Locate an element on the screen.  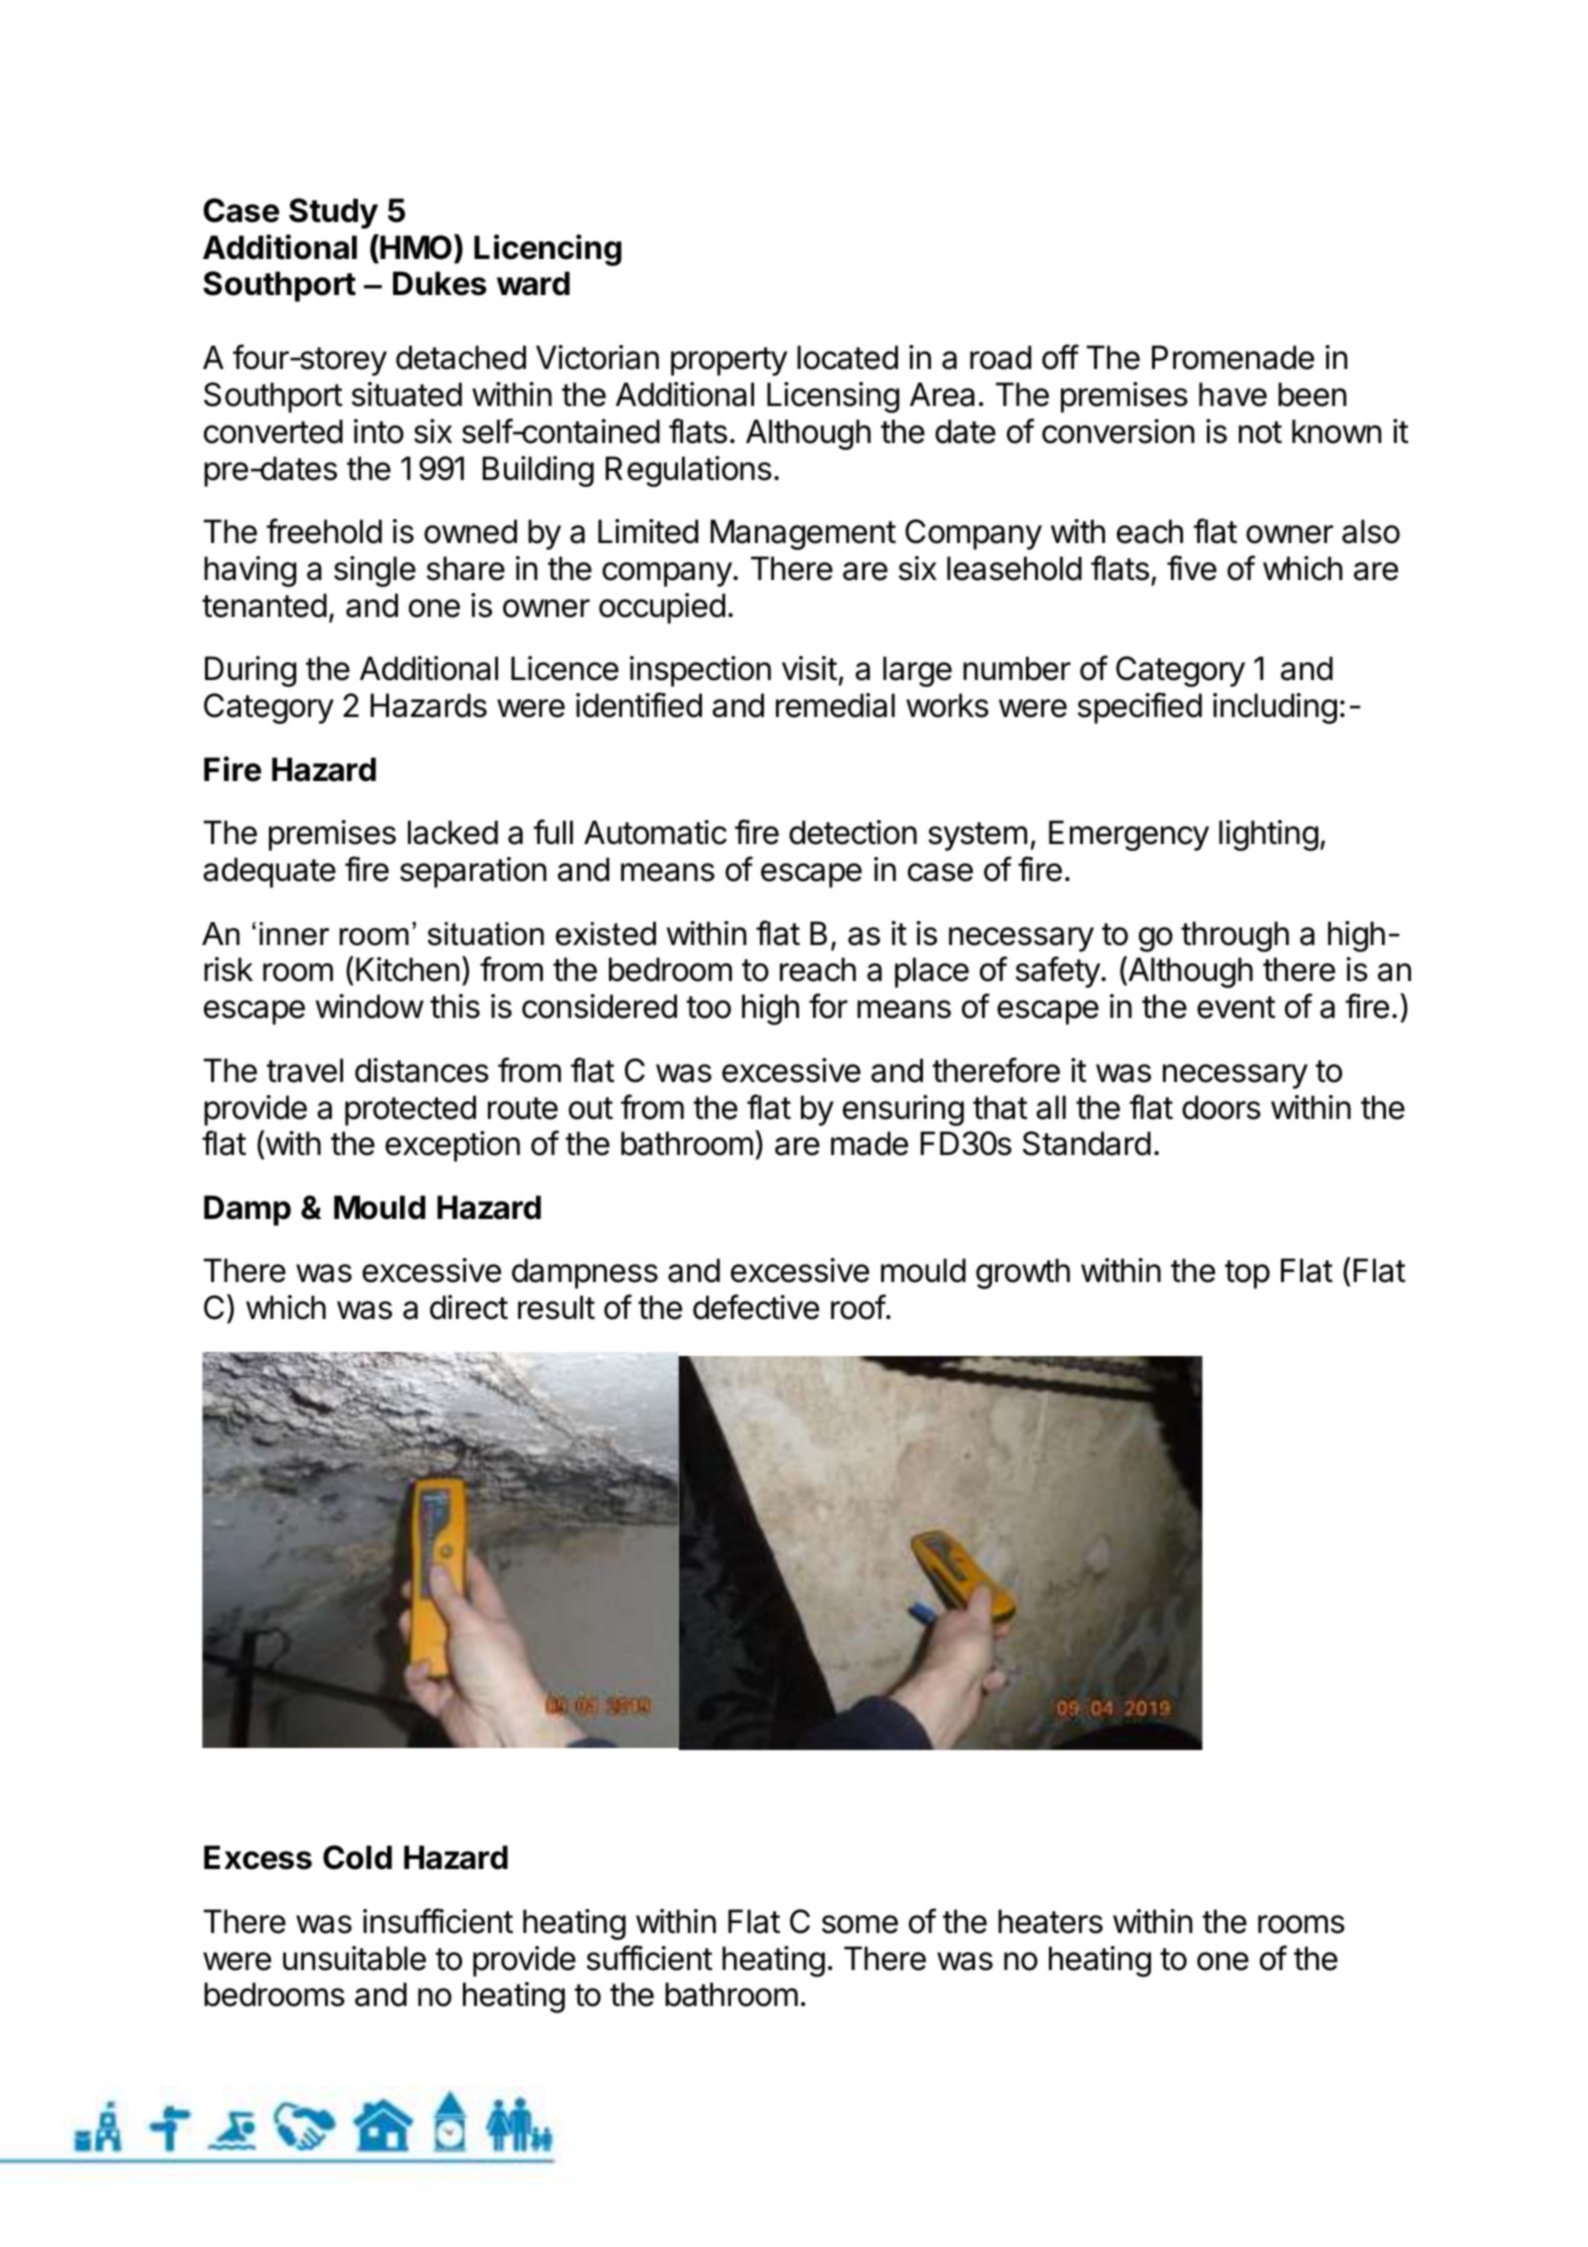
located is located at coordinates (847, 357).
